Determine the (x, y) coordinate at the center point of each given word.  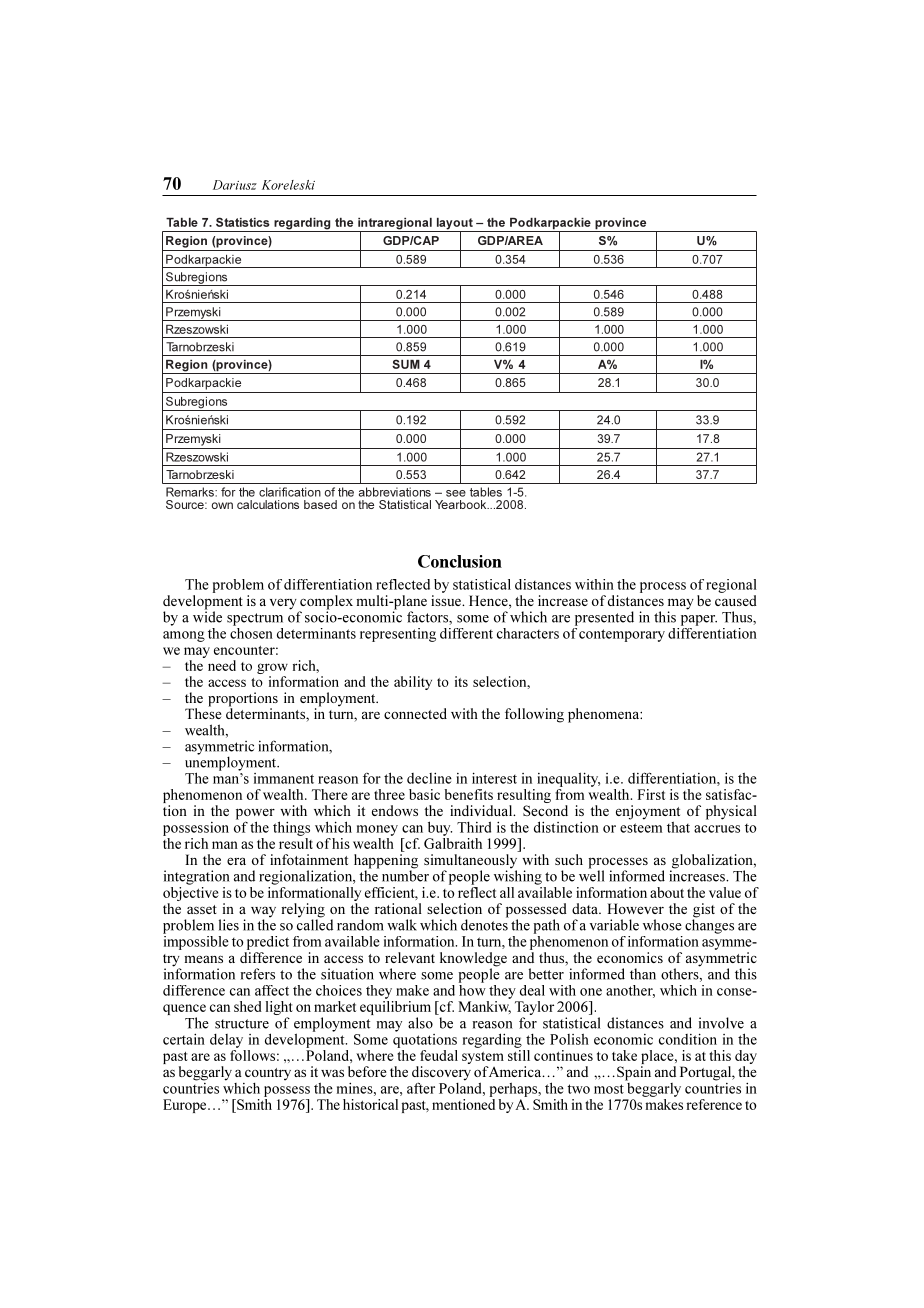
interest (494, 778)
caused (736, 600)
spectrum (255, 619)
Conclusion (460, 561)
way (263, 913)
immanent (284, 778)
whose (662, 925)
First (651, 794)
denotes (485, 924)
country (268, 1074)
